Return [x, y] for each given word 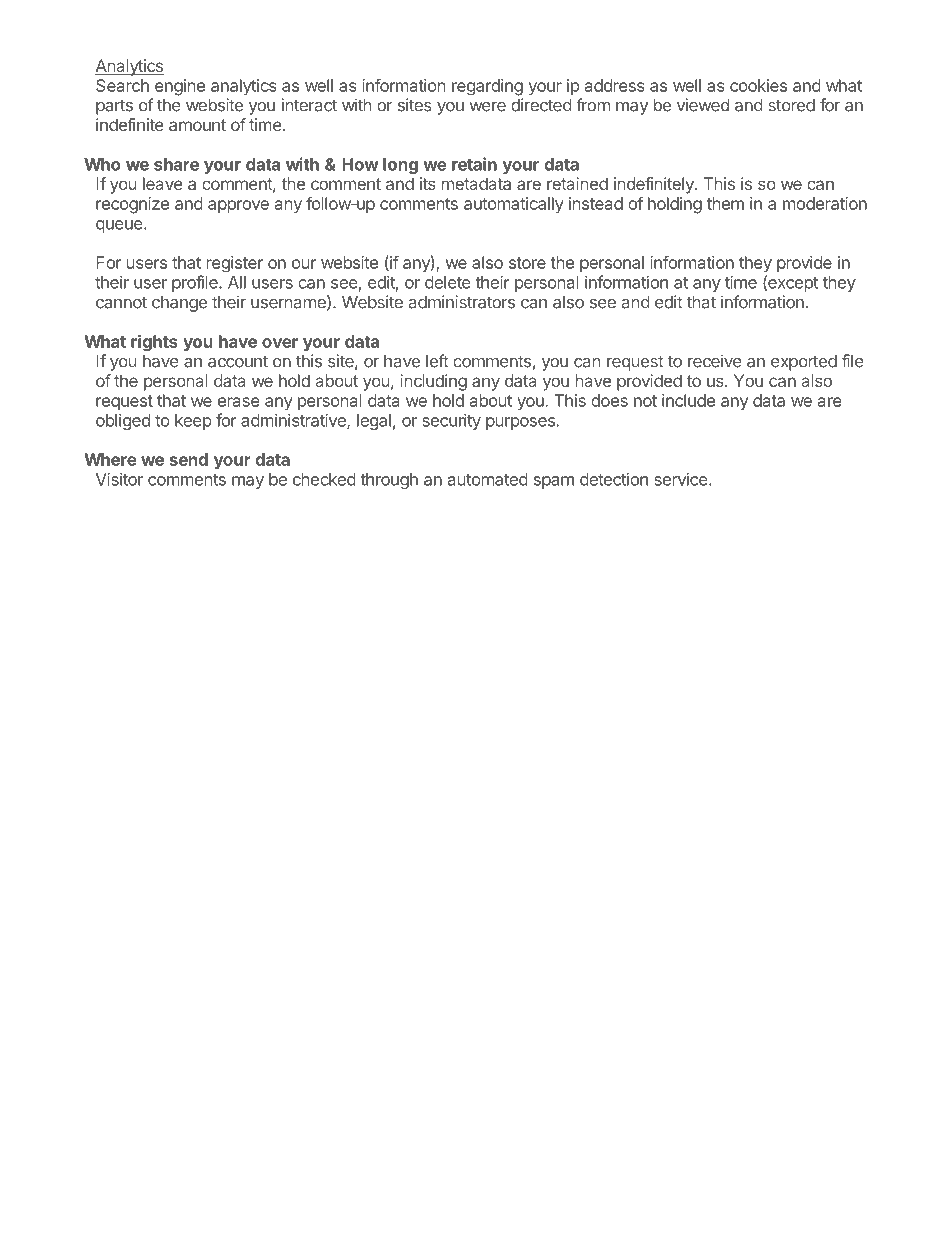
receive [715, 361]
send [188, 459]
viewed [703, 105]
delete [448, 282]
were [487, 107]
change [179, 304]
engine [180, 87]
